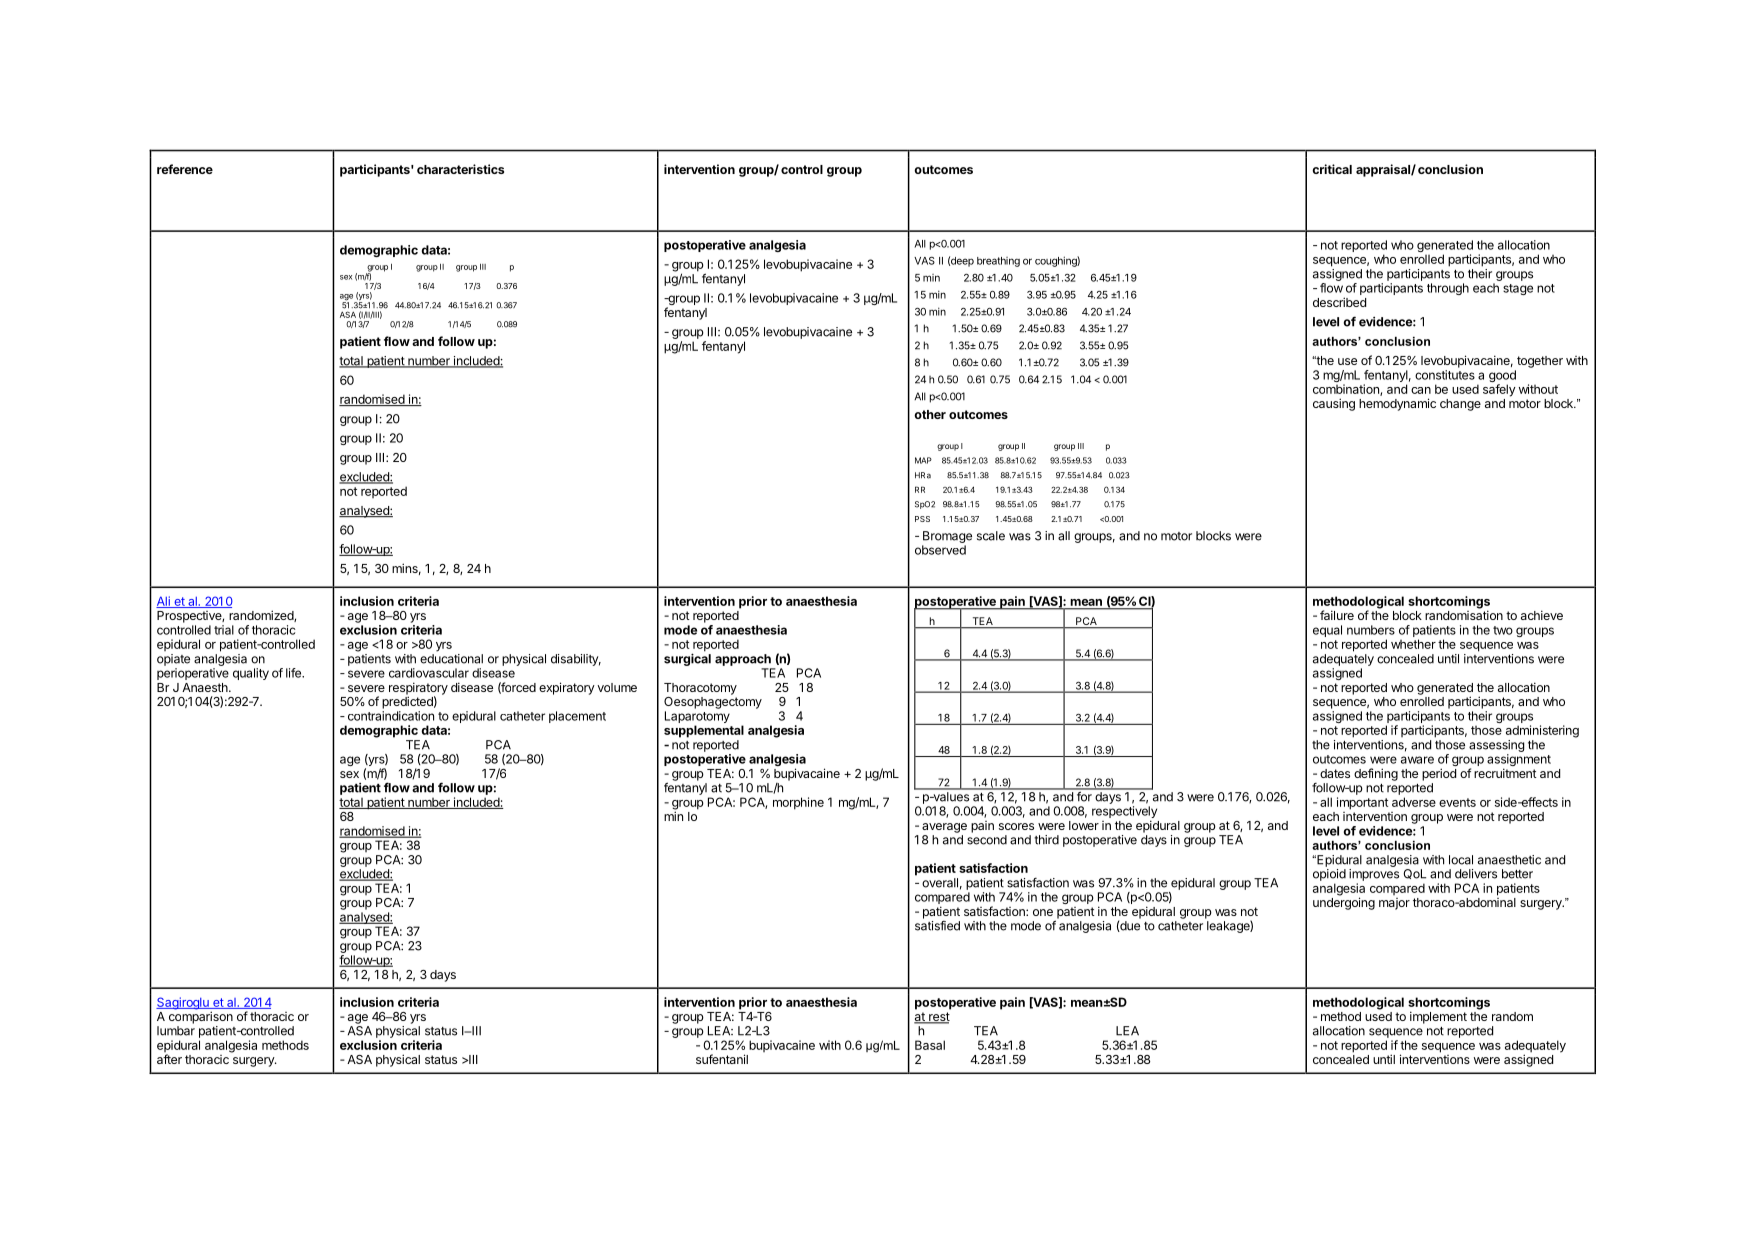 The image size is (1751, 1238). Describe the element at coordinates (1438, 1017) in the image. I see `implement` at that location.
